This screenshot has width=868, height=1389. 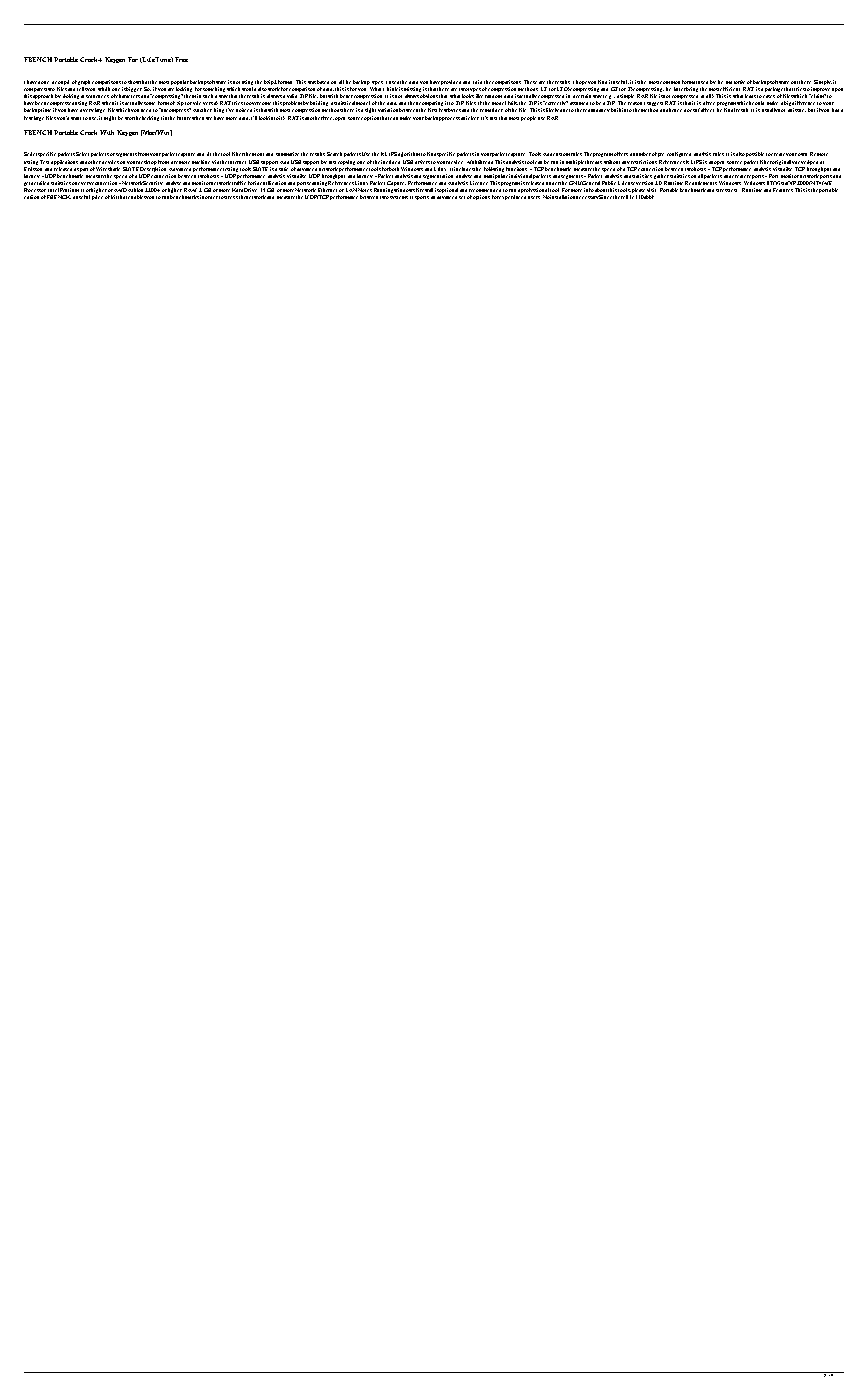 What do you see at coordinates (783, 190) in the screenshot?
I see `Features` at bounding box center [783, 190].
